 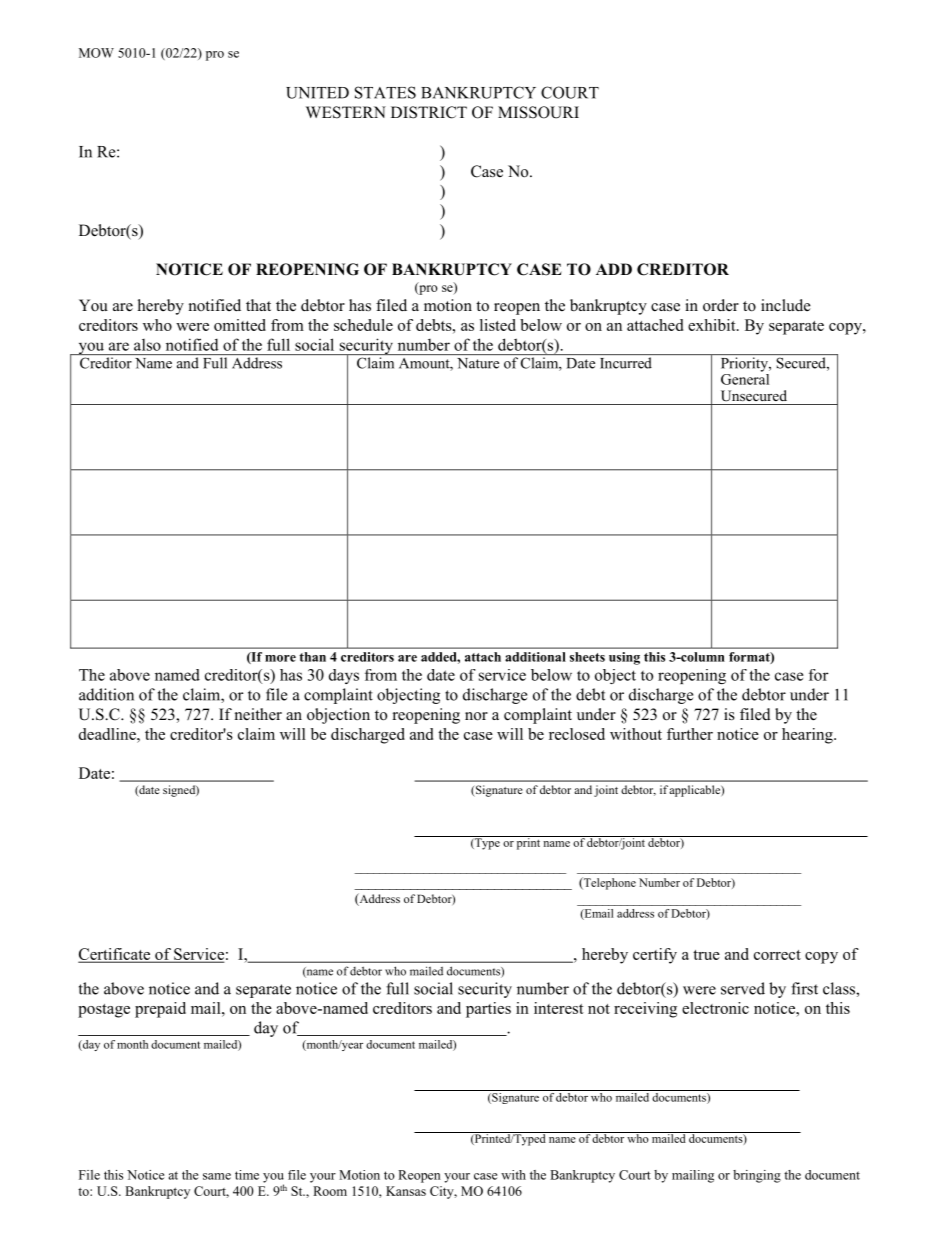 I want to click on nor, so click(x=476, y=716).
